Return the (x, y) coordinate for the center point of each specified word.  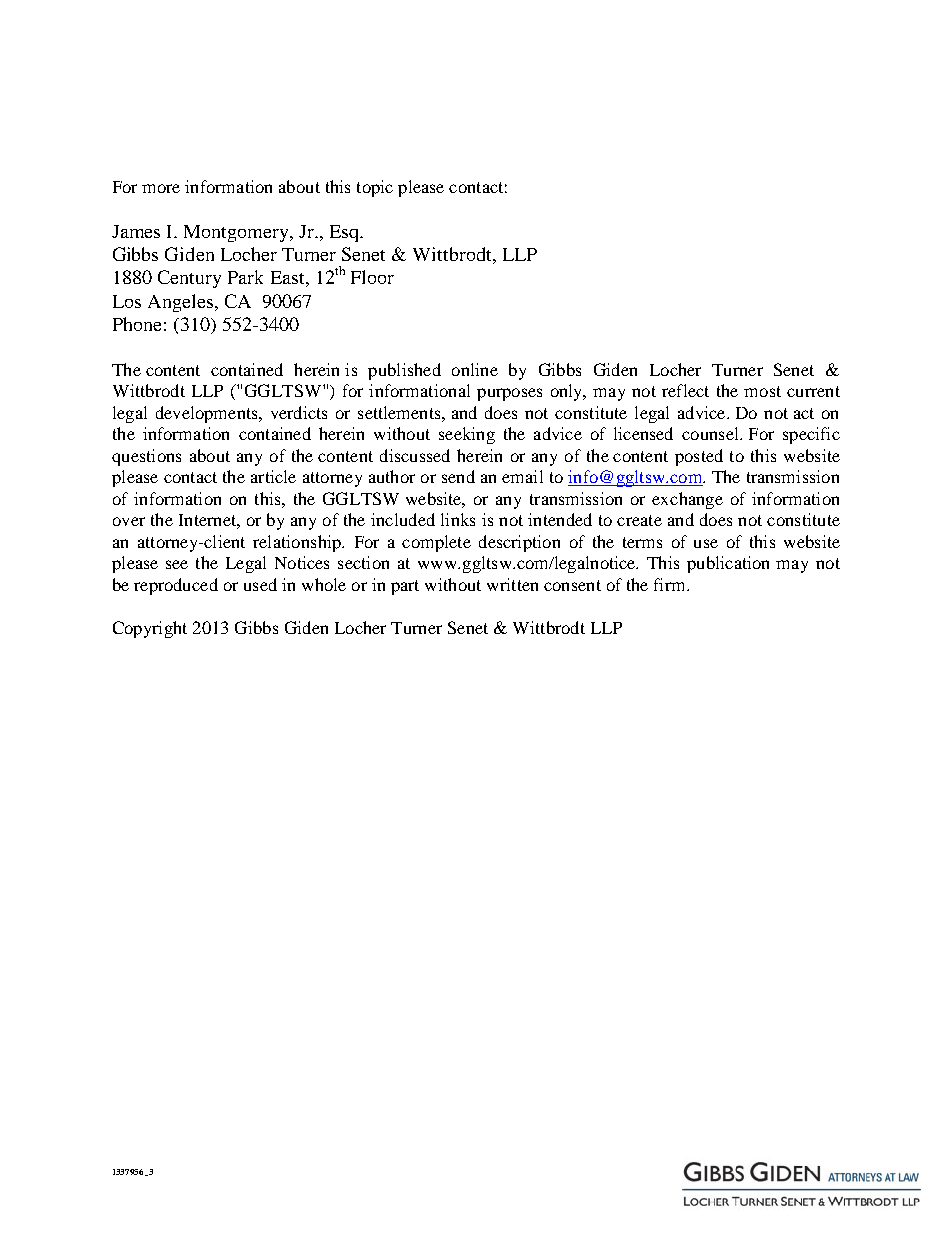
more (161, 188)
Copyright (150, 629)
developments (208, 414)
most (762, 391)
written (512, 584)
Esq (345, 233)
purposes (509, 394)
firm (671, 584)
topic (375, 188)
